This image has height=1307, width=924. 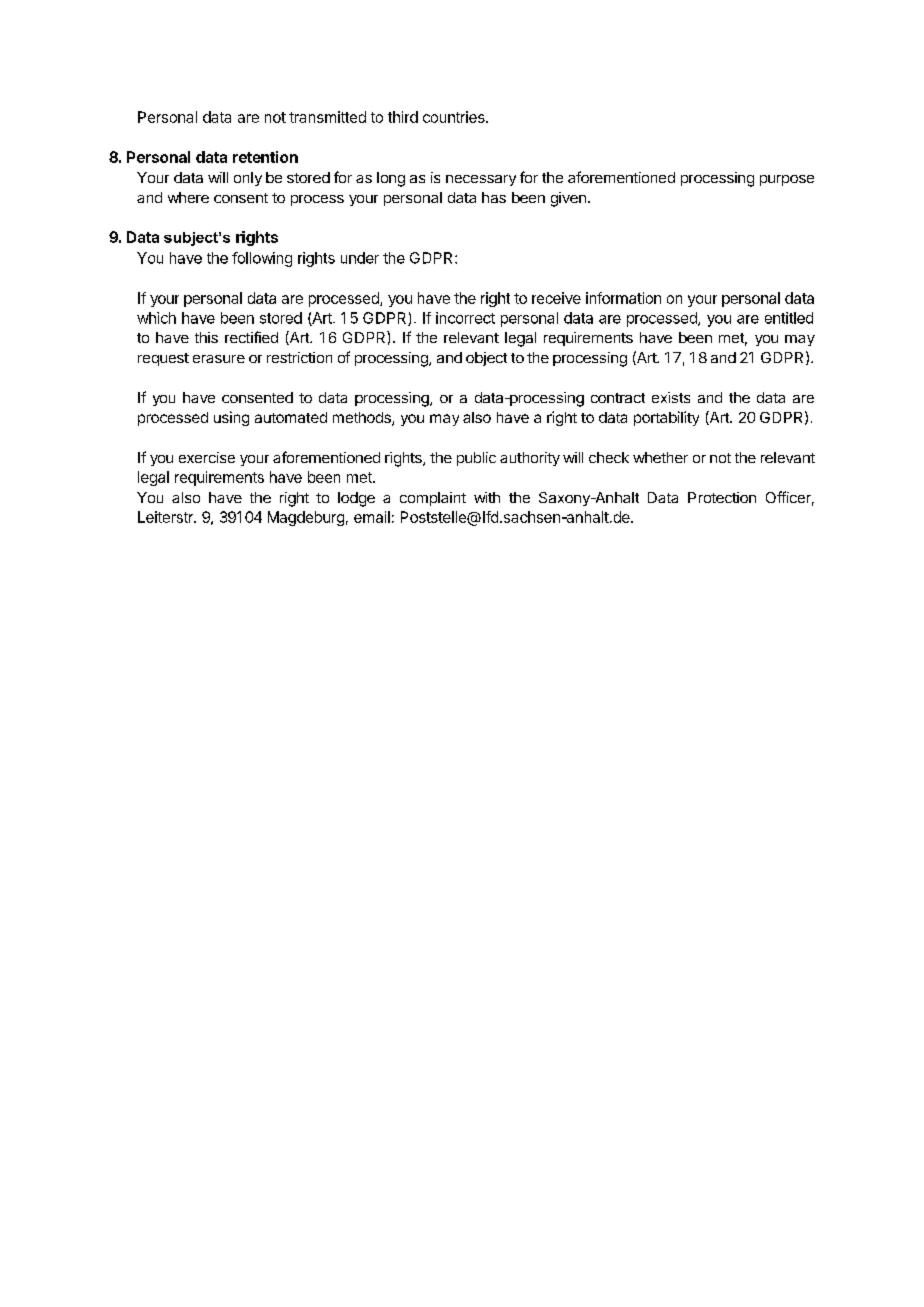 What do you see at coordinates (623, 298) in the image?
I see `information` at bounding box center [623, 298].
